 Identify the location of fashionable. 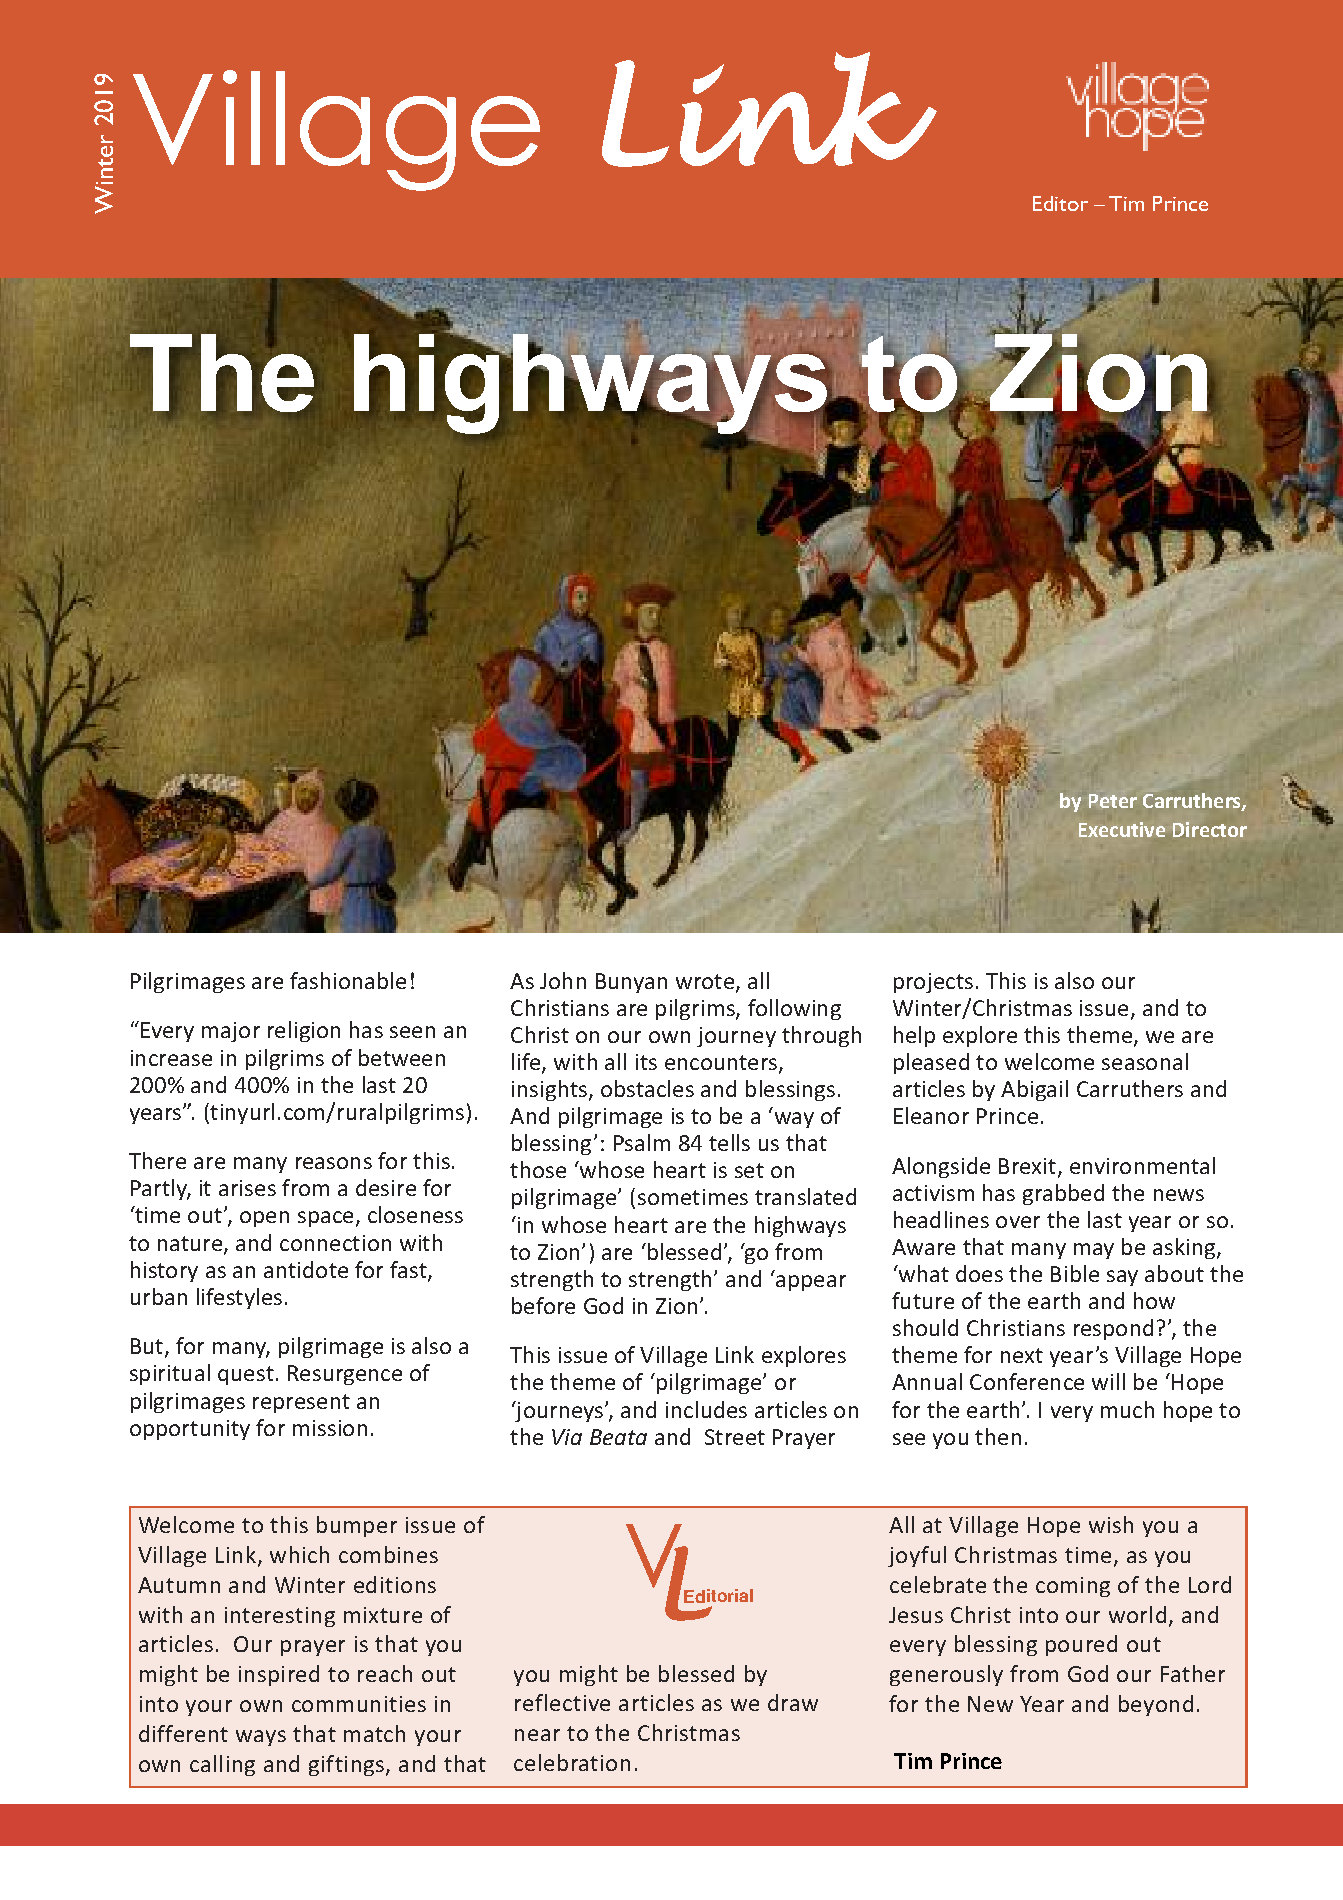
(348, 980).
